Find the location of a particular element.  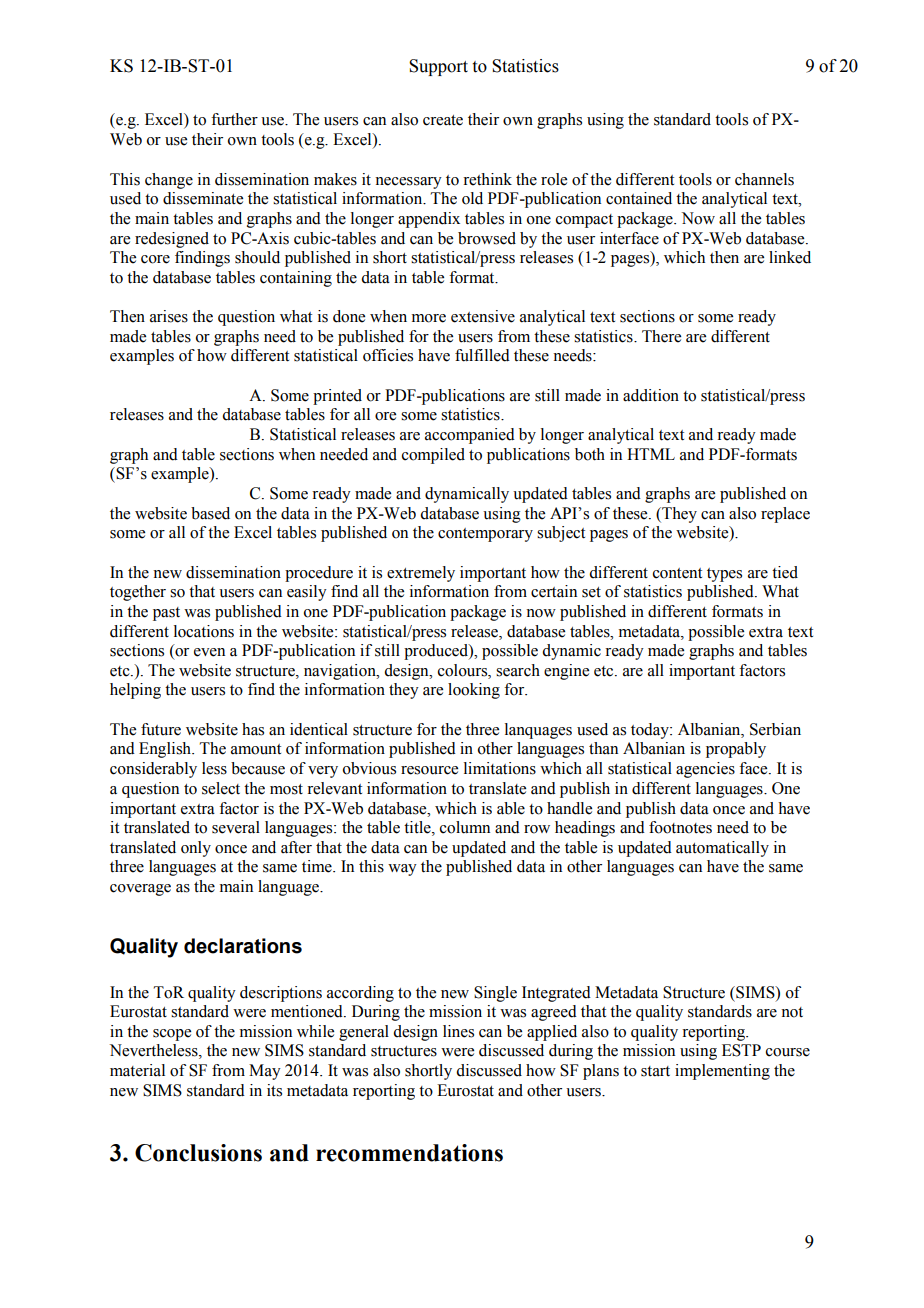

column is located at coordinates (465, 827).
